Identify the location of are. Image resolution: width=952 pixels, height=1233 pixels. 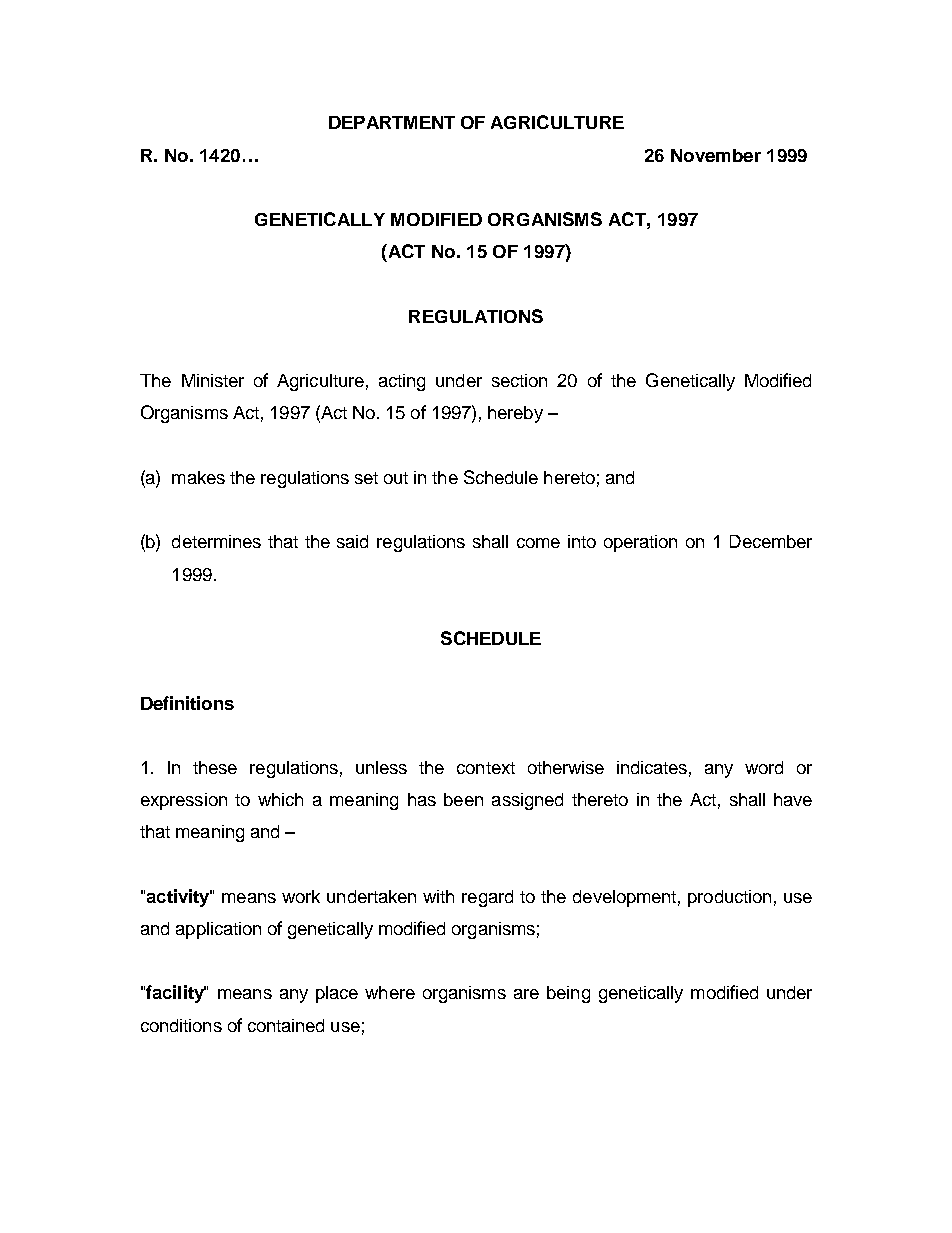
(526, 994).
